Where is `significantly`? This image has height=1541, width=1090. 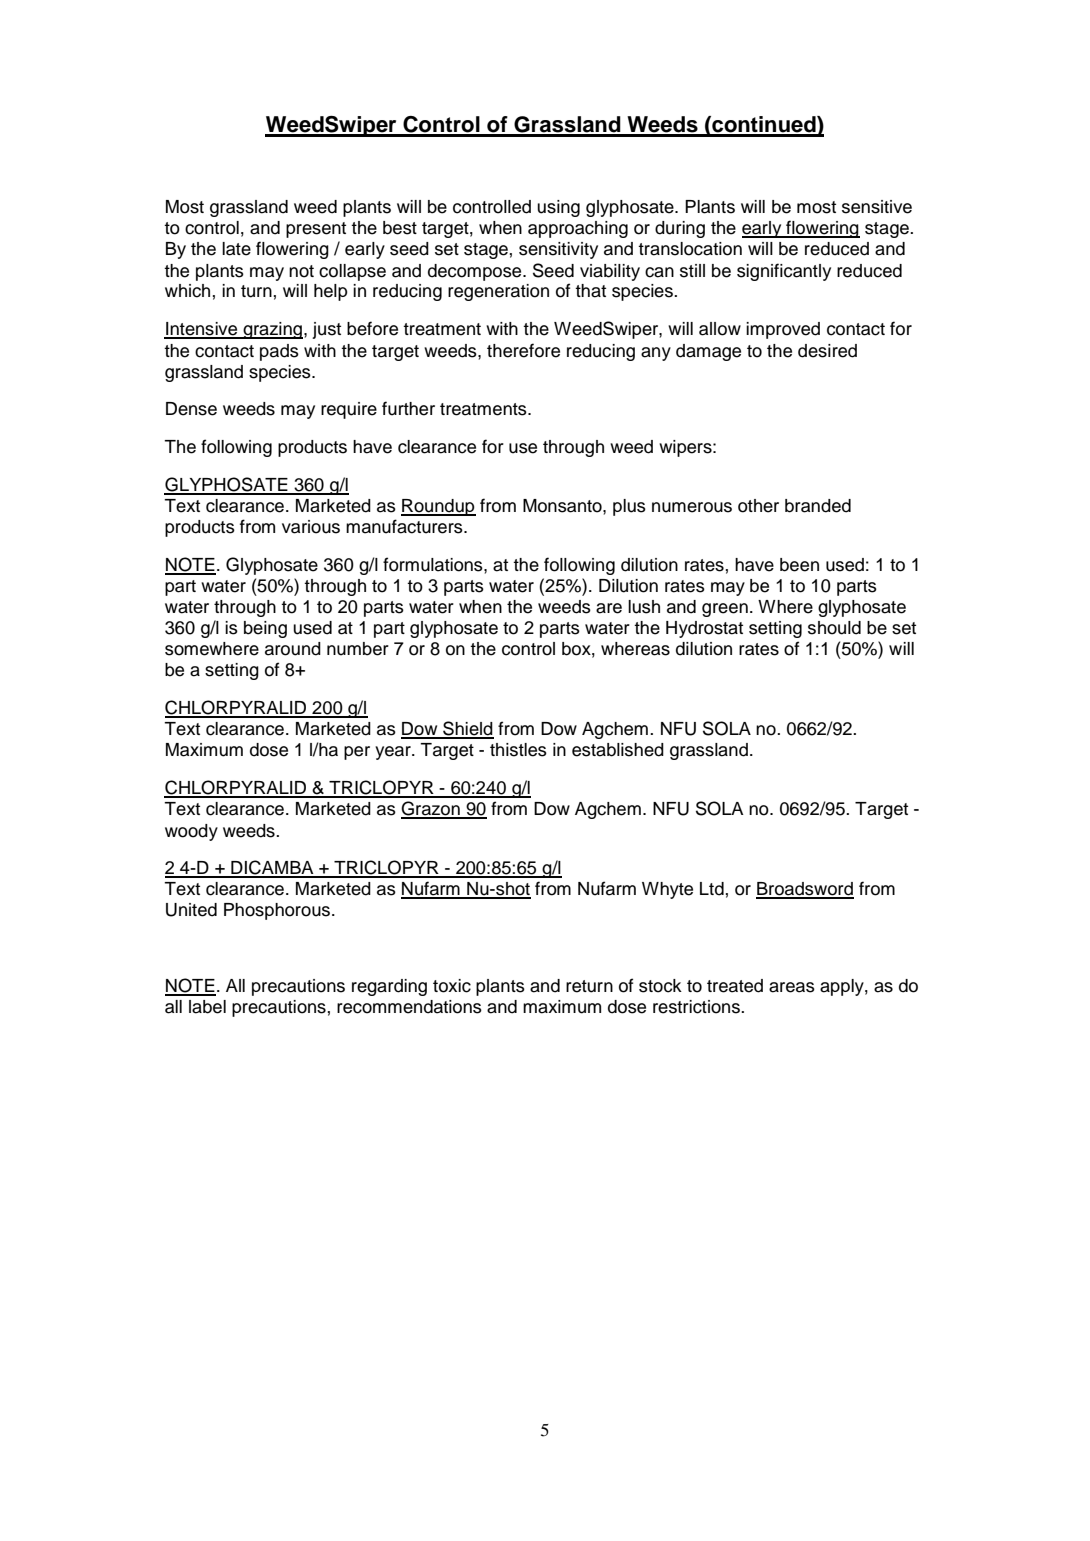 significantly is located at coordinates (784, 272).
